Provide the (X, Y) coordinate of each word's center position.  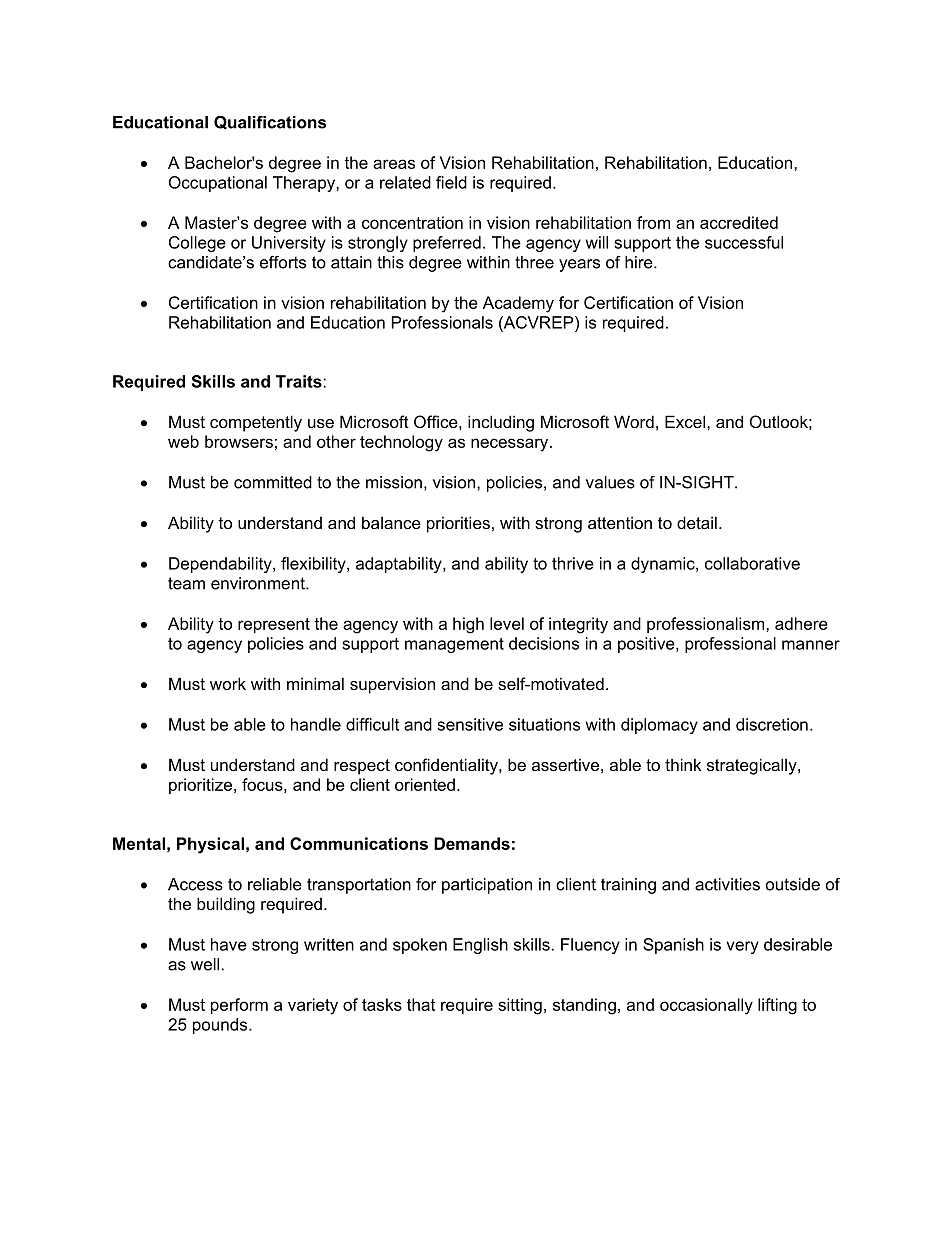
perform (239, 1006)
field (451, 182)
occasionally (706, 1006)
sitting (520, 1006)
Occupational (218, 184)
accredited (739, 222)
